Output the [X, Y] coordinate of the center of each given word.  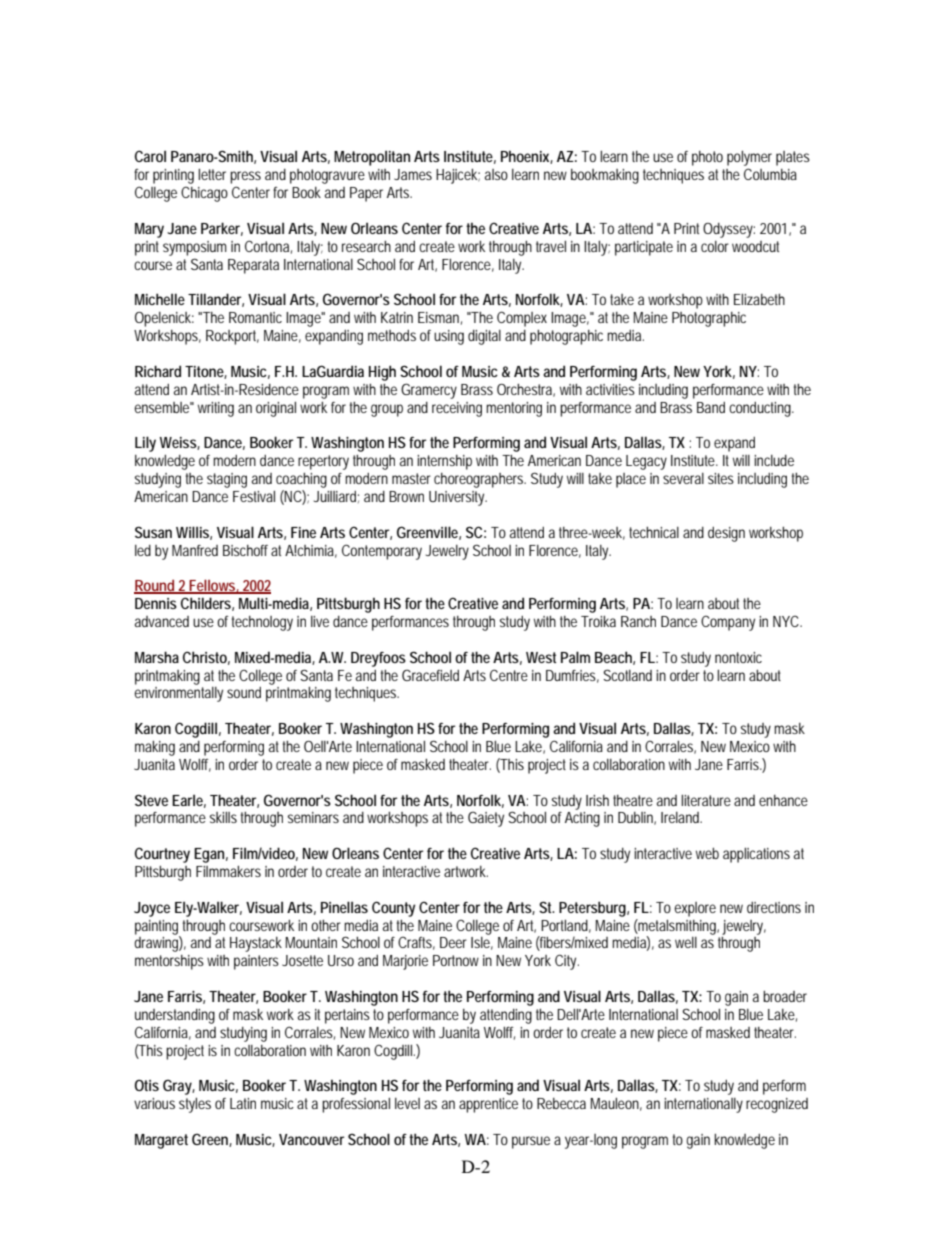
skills [223, 817]
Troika [598, 621]
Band [713, 407]
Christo [206, 658]
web [707, 853]
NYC [787, 621]
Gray [179, 1087]
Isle [482, 943]
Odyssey [729, 230]
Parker [222, 229]
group [389, 410]
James [413, 174]
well [686, 942]
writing [218, 409]
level [407, 1103]
